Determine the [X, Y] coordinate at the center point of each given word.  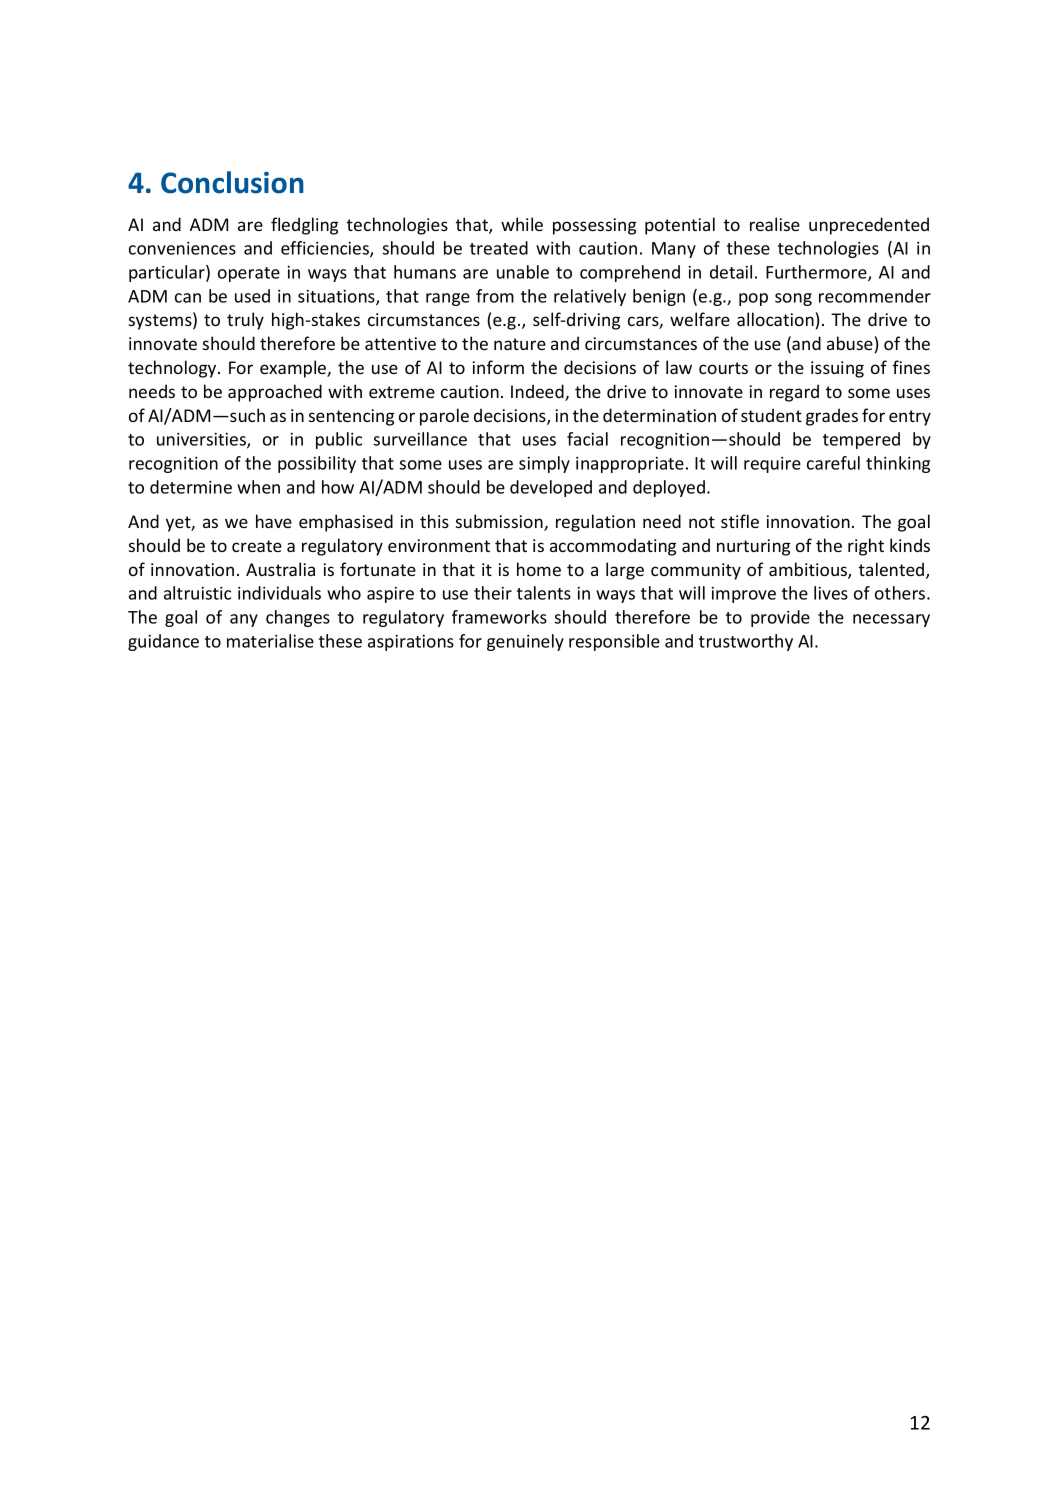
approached [275, 393]
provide [780, 618]
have [274, 521]
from [495, 296]
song [793, 299]
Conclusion [232, 182]
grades [832, 417]
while [522, 224]
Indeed [538, 392]
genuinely [525, 642]
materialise [270, 641]
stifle [740, 521]
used [252, 296]
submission [500, 522]
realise [775, 224]
